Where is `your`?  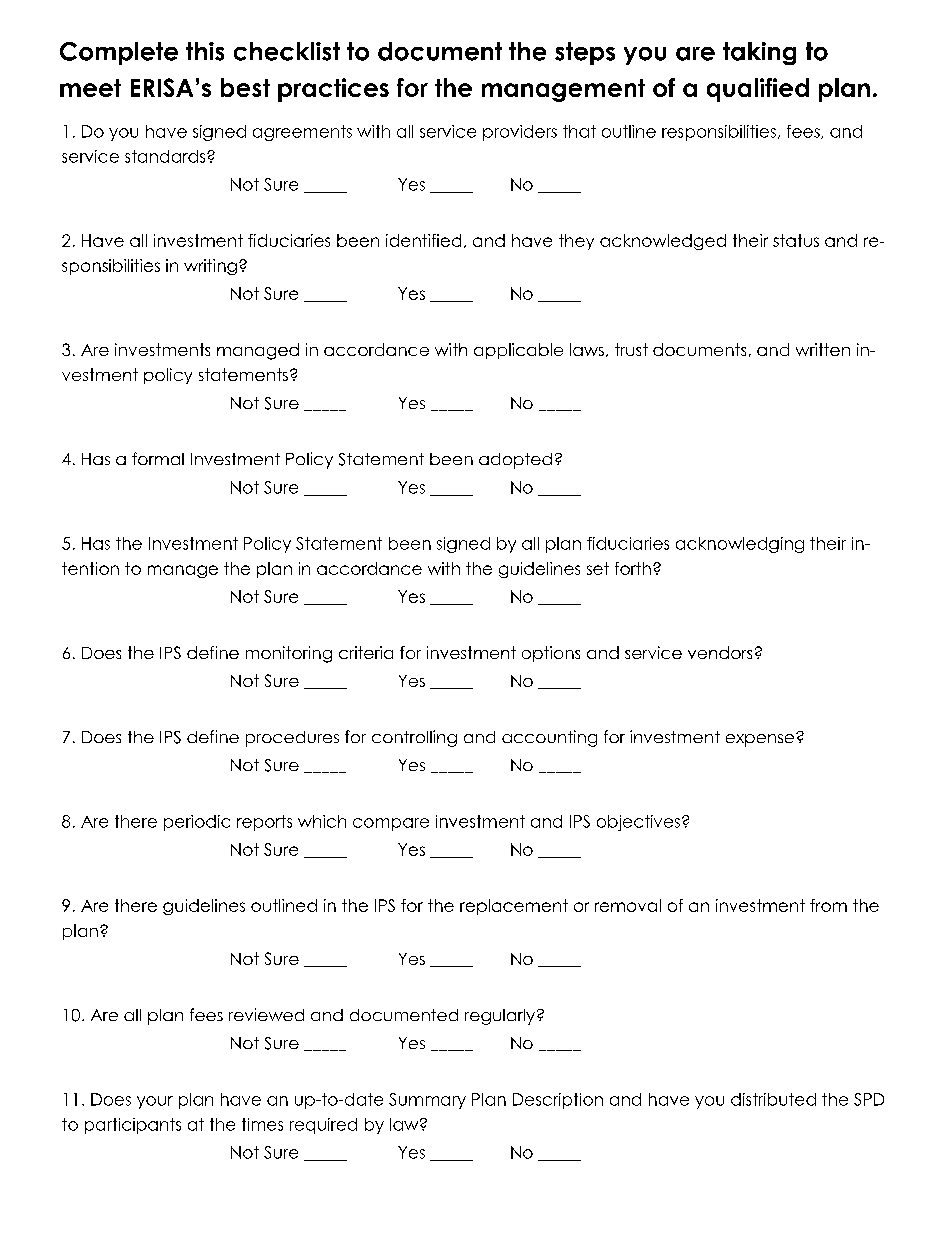
your is located at coordinates (155, 1102).
